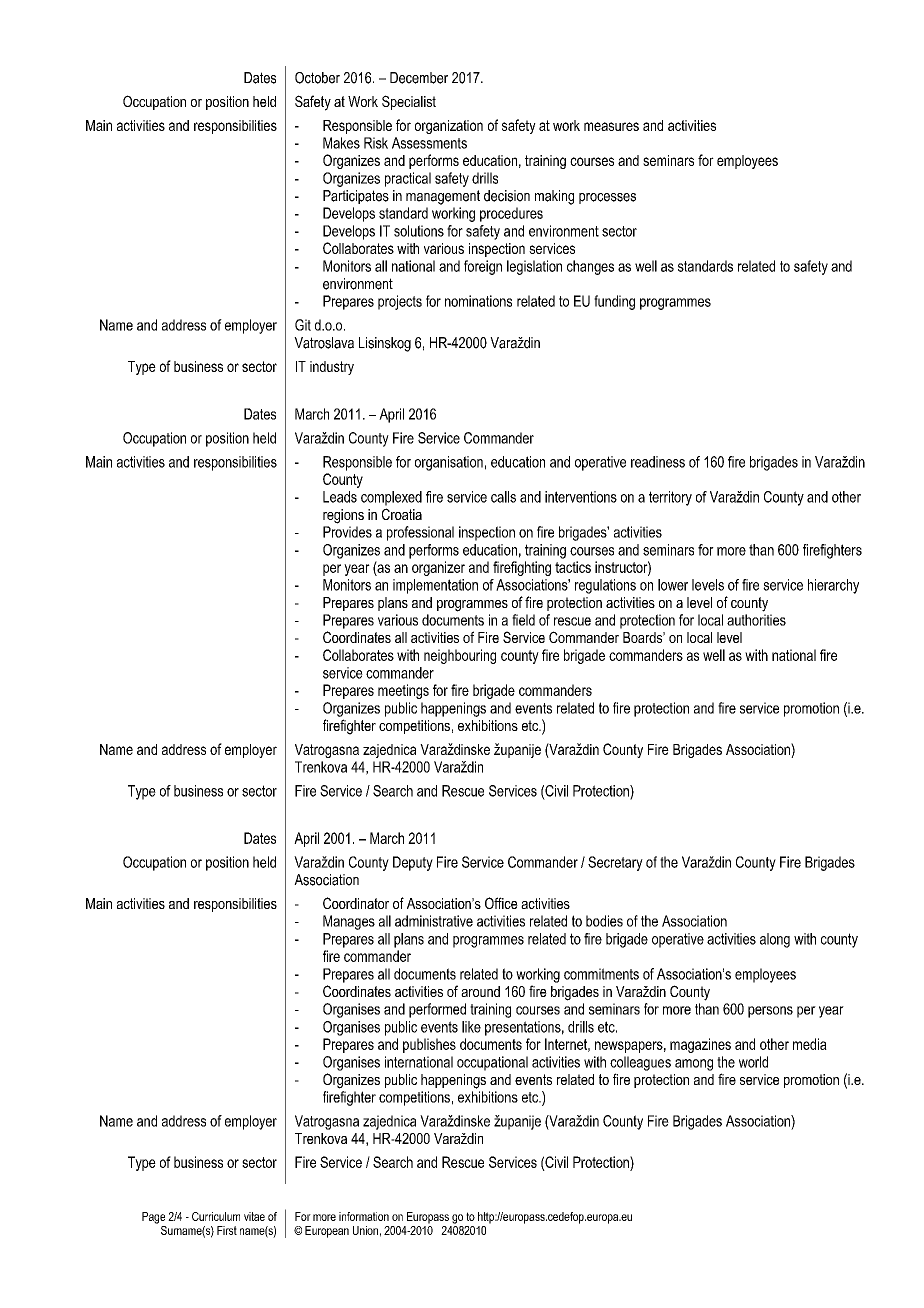 This screenshot has height=1308, width=924. I want to click on Office, so click(501, 903).
